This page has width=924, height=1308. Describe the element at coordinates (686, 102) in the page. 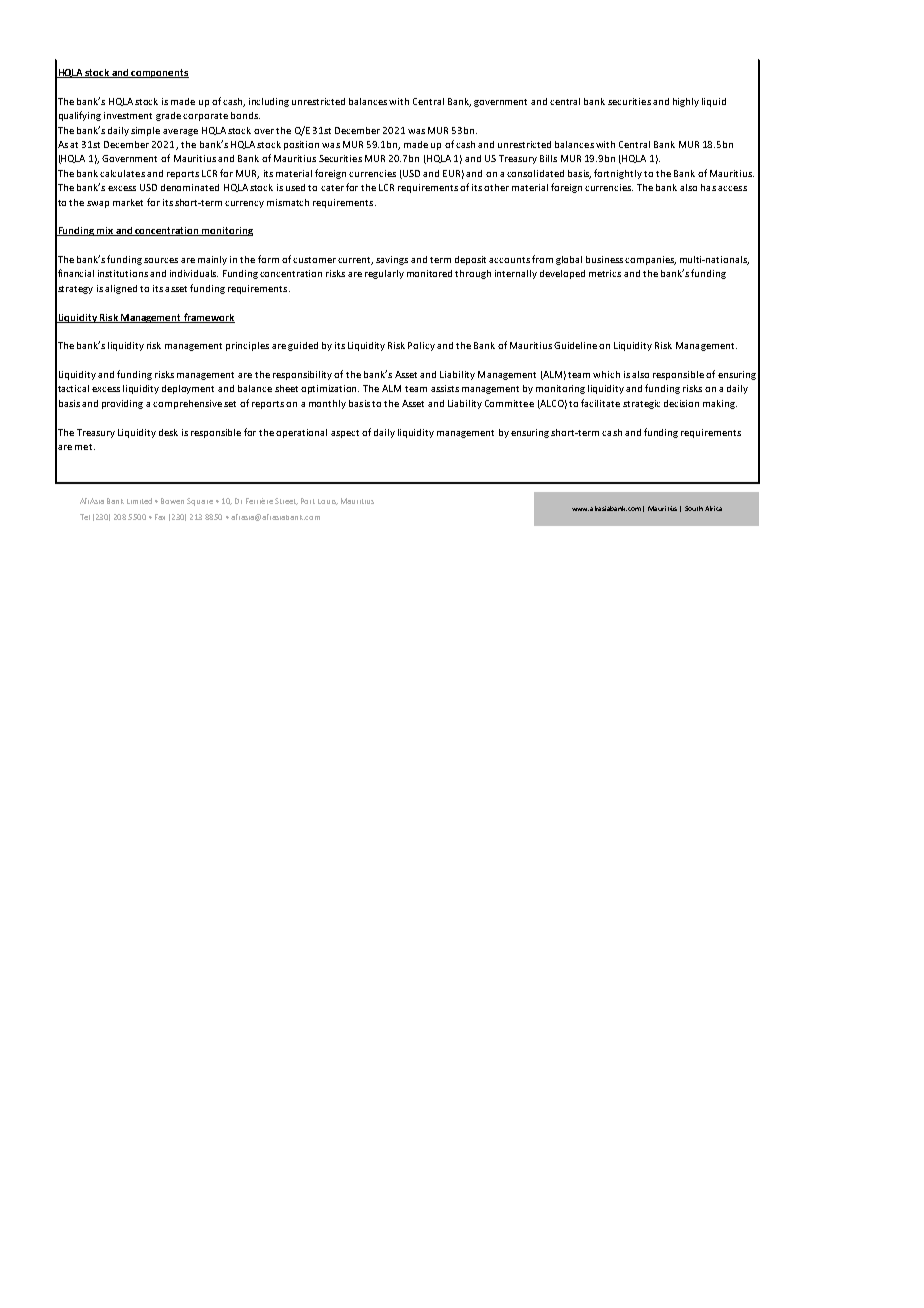

I see `highly` at that location.
